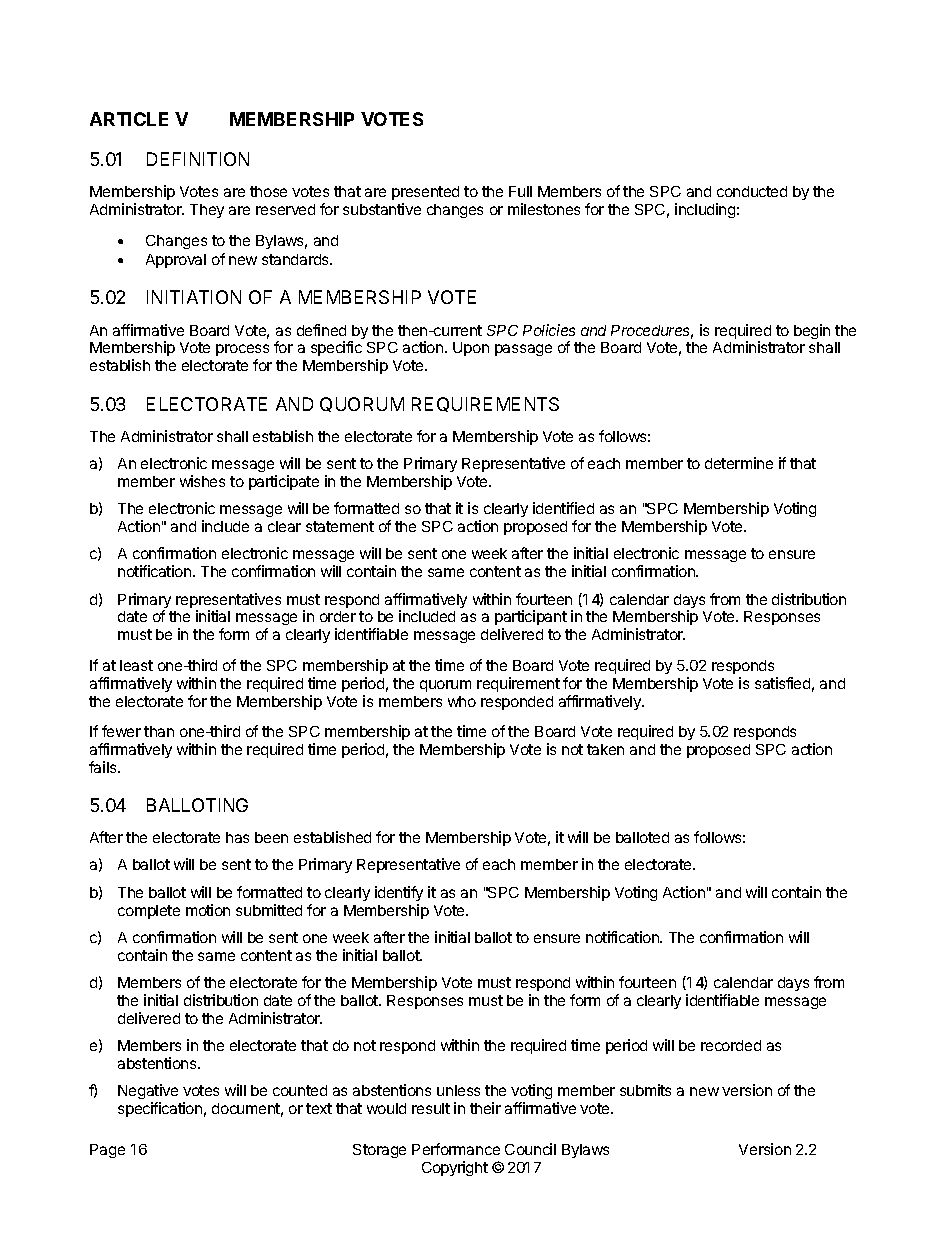  What do you see at coordinates (148, 1093) in the screenshot?
I see `Negative` at bounding box center [148, 1093].
